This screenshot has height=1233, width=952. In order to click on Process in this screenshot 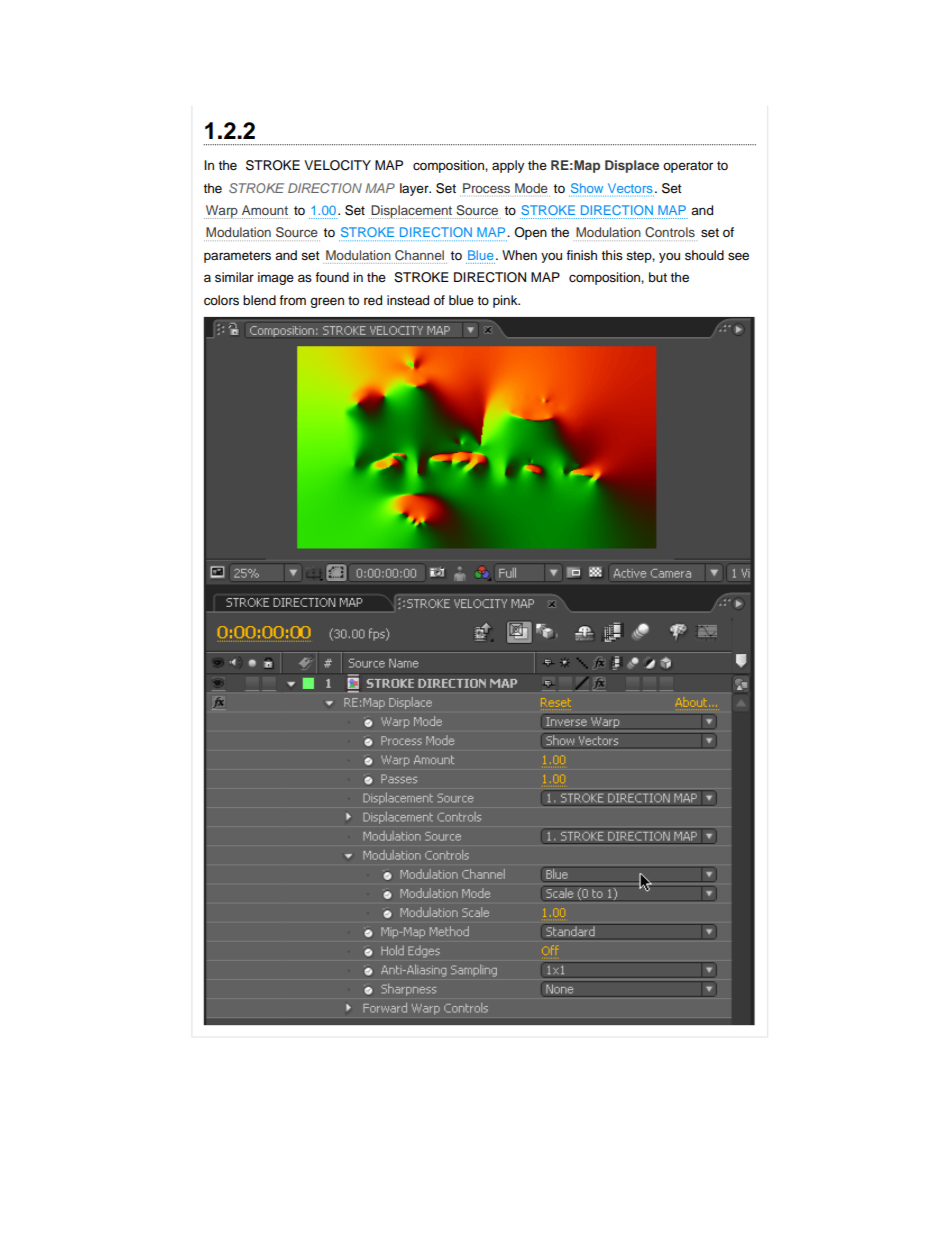, I will do `click(486, 188)`.
